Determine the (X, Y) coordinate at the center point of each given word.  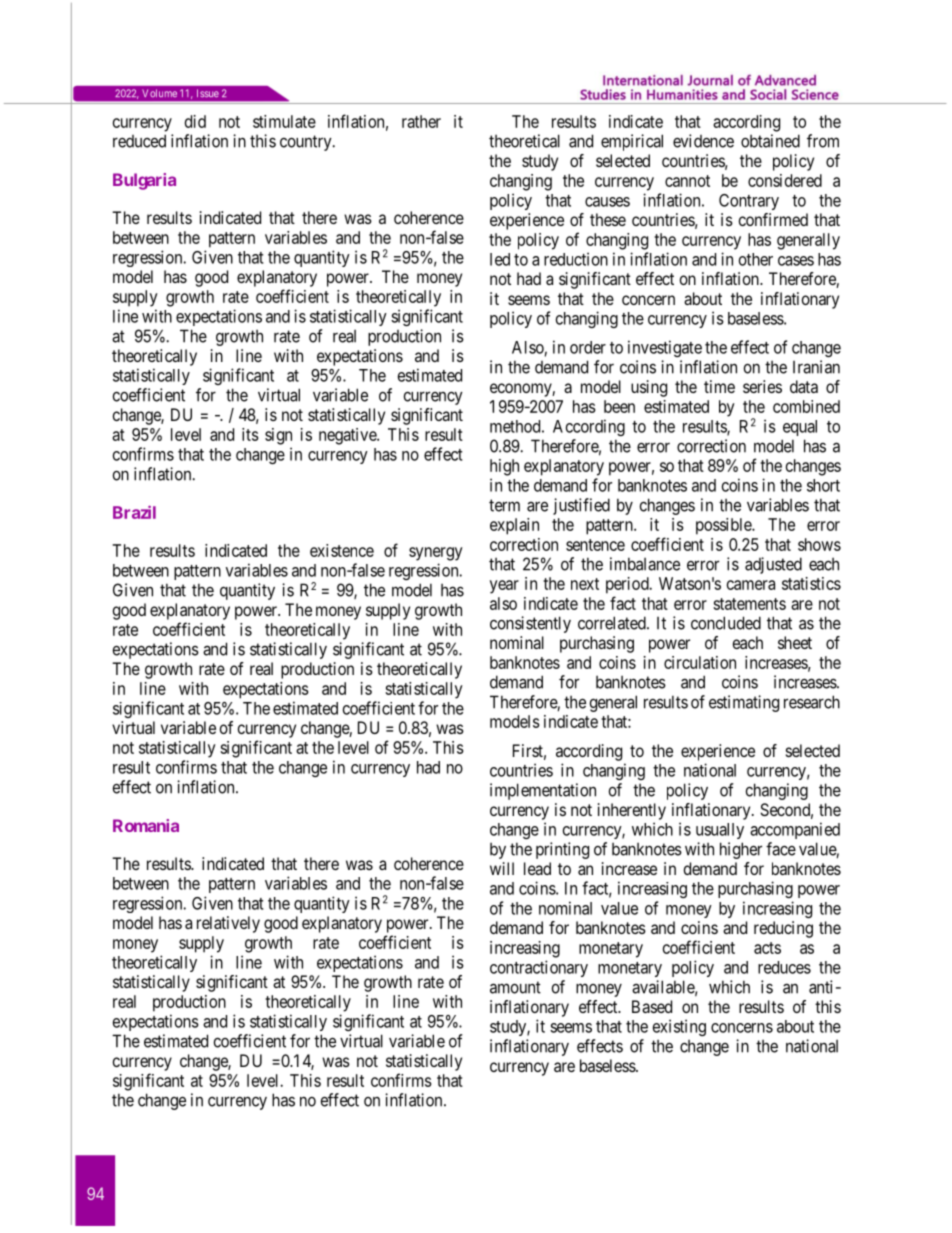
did (195, 121)
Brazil (134, 512)
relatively (228, 924)
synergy (436, 554)
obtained (770, 141)
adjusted (773, 565)
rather (421, 121)
